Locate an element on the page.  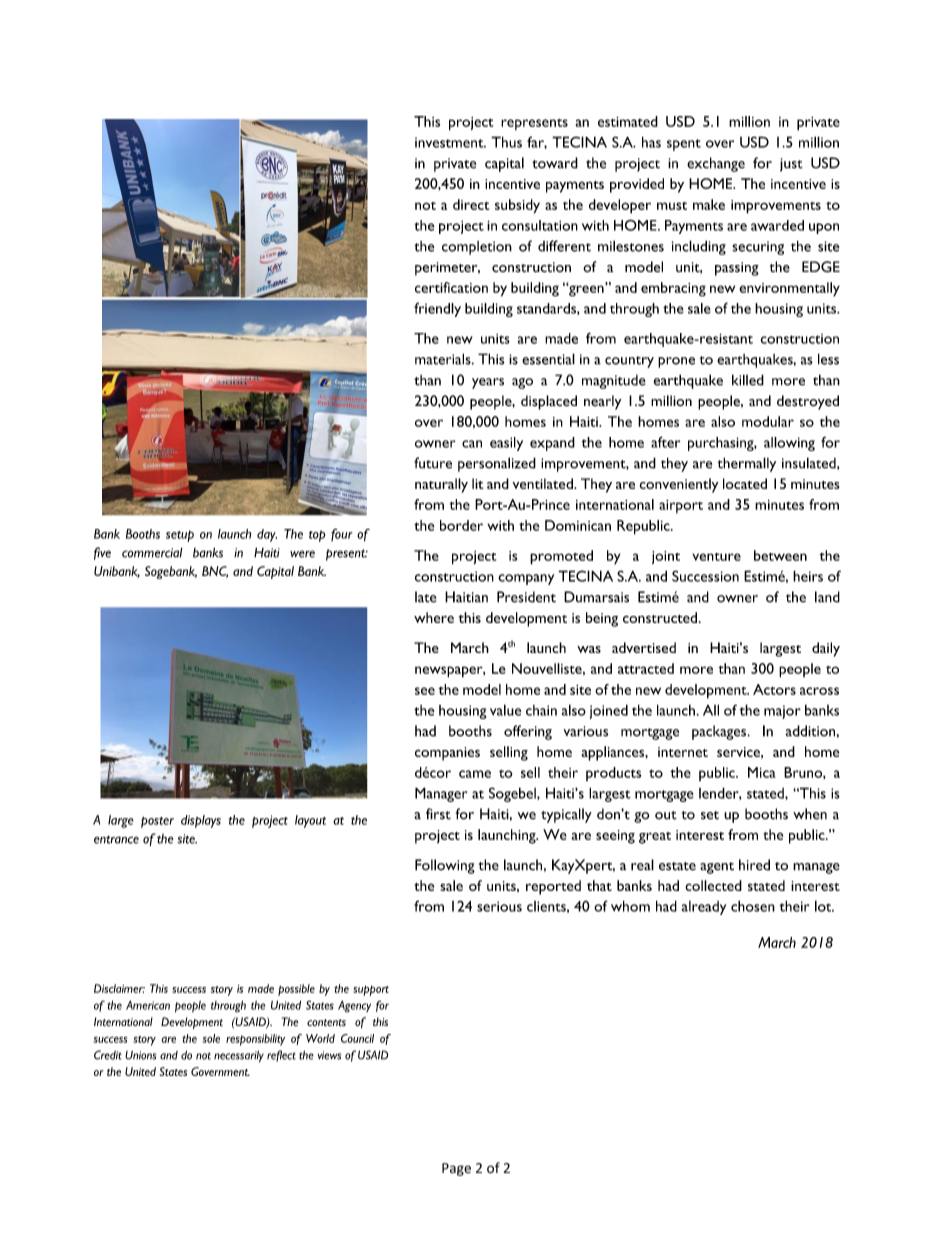
naturally is located at coordinates (441, 485).
